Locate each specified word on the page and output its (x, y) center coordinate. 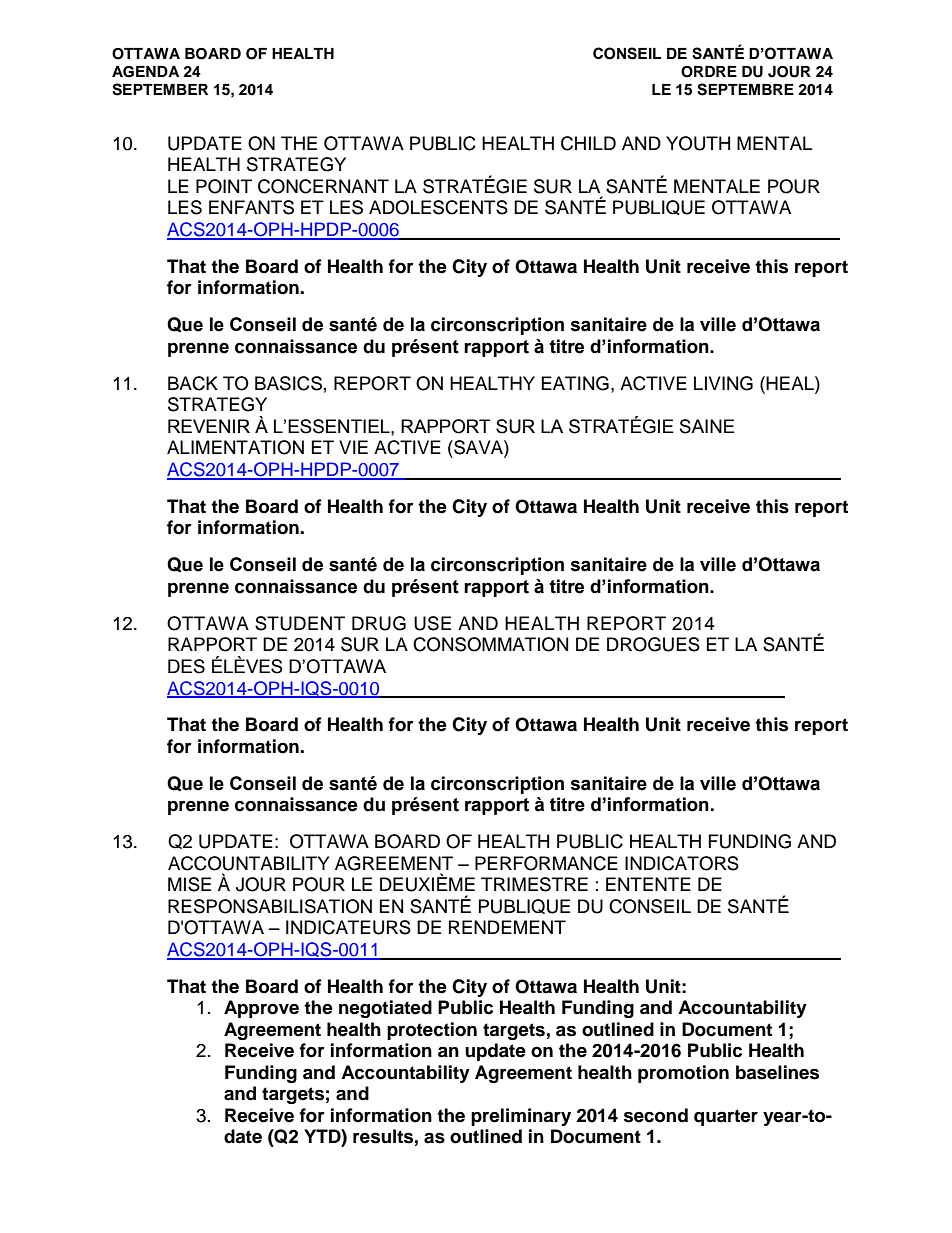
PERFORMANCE (546, 863)
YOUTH (698, 143)
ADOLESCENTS (438, 207)
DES (186, 666)
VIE (353, 447)
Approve (261, 1009)
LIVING (723, 383)
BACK (193, 383)
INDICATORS (682, 863)
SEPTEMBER (160, 89)
